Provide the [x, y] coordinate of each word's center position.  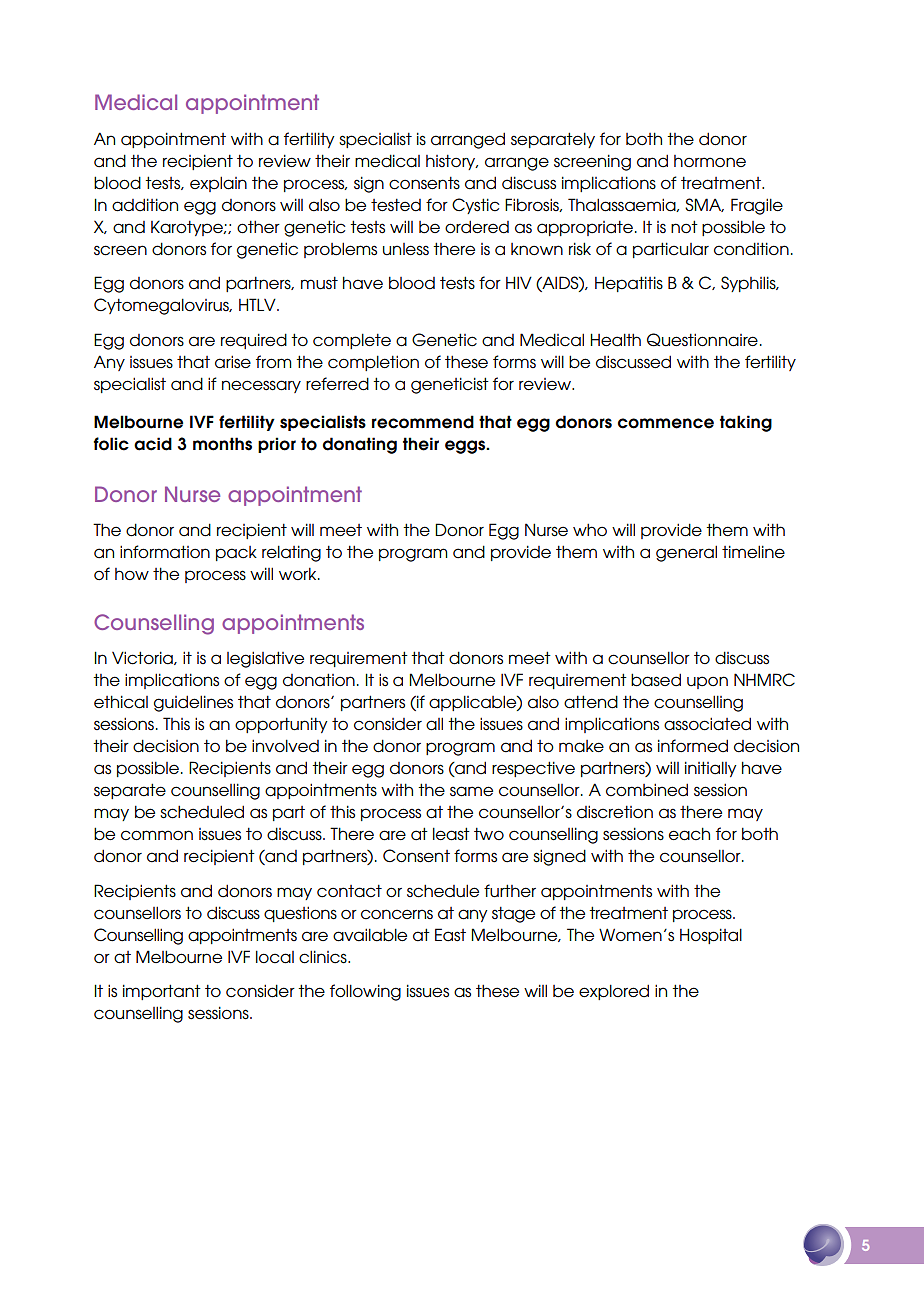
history [452, 162]
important [162, 992]
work [299, 573]
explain [218, 184]
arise [233, 362]
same [471, 791]
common [157, 835]
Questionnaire [702, 340]
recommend [423, 422]
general [686, 553]
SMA [704, 205]
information [165, 552]
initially [711, 769]
